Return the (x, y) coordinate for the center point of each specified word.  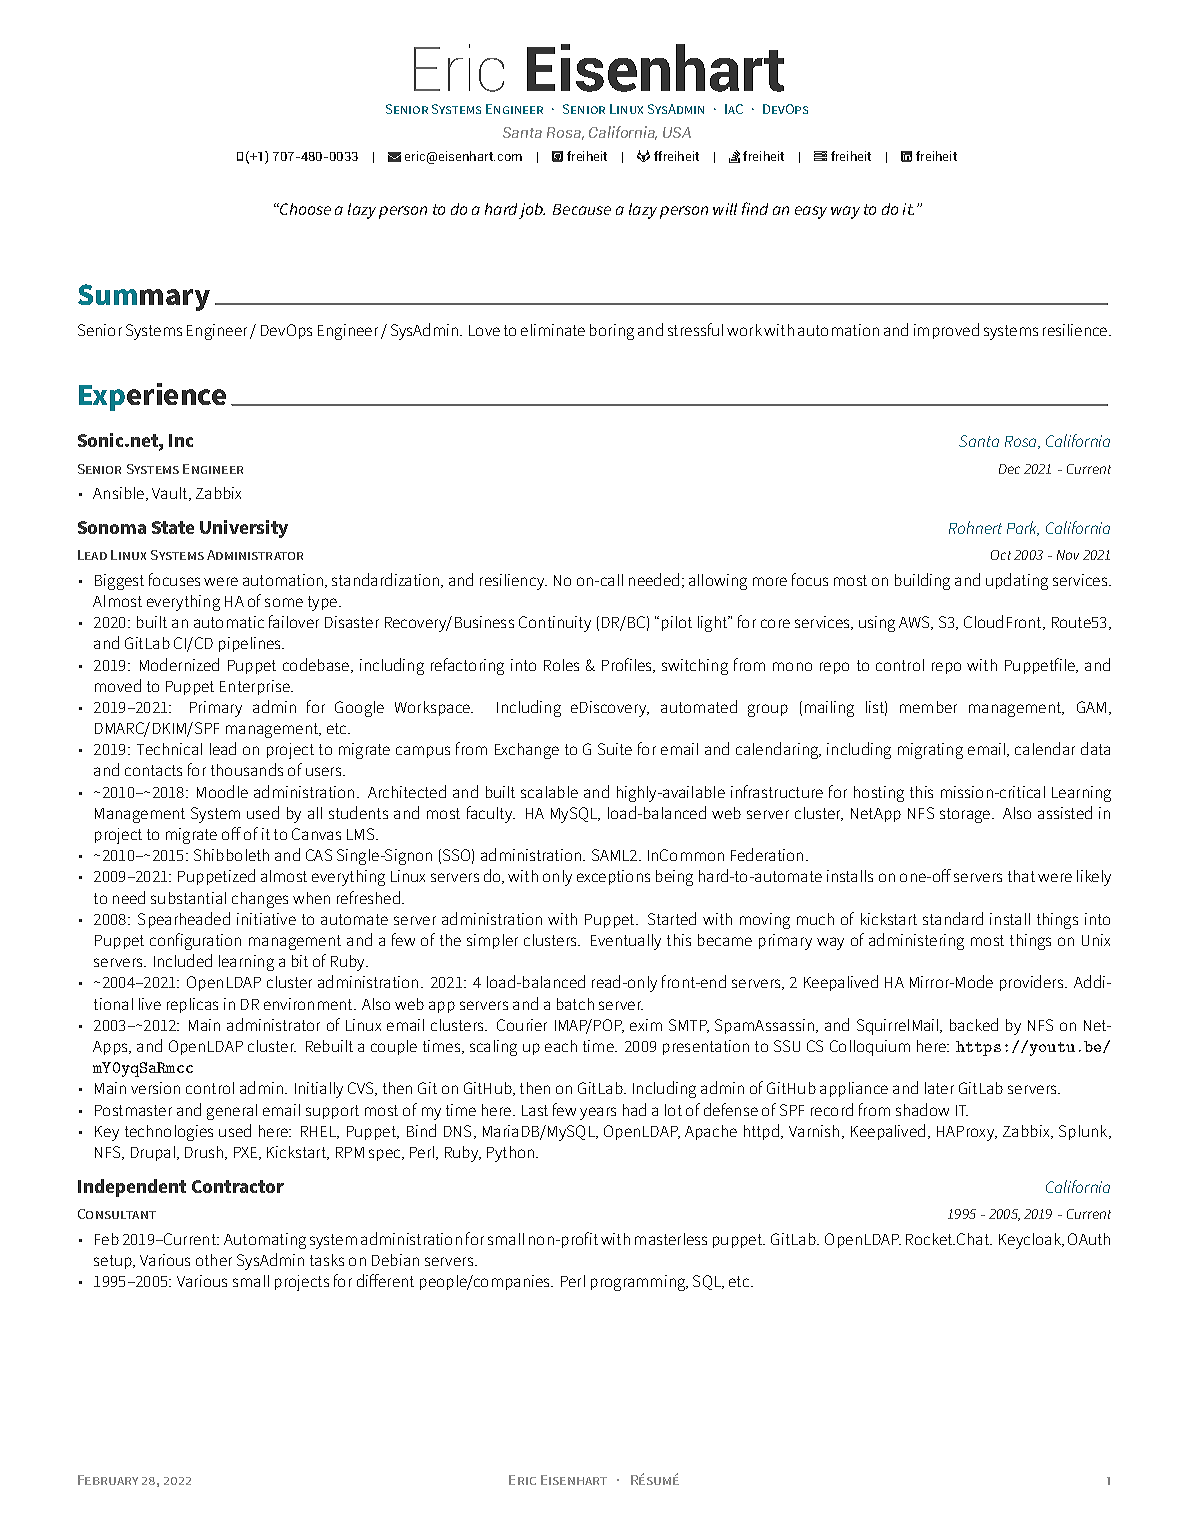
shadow (922, 1109)
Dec (1009, 469)
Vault (171, 494)
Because (582, 209)
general (232, 1112)
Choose (304, 209)
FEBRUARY (108, 1480)
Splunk (1084, 1132)
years (598, 1113)
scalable (549, 792)
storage (966, 815)
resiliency (513, 582)
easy (811, 212)
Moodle (222, 791)
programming (639, 1283)
